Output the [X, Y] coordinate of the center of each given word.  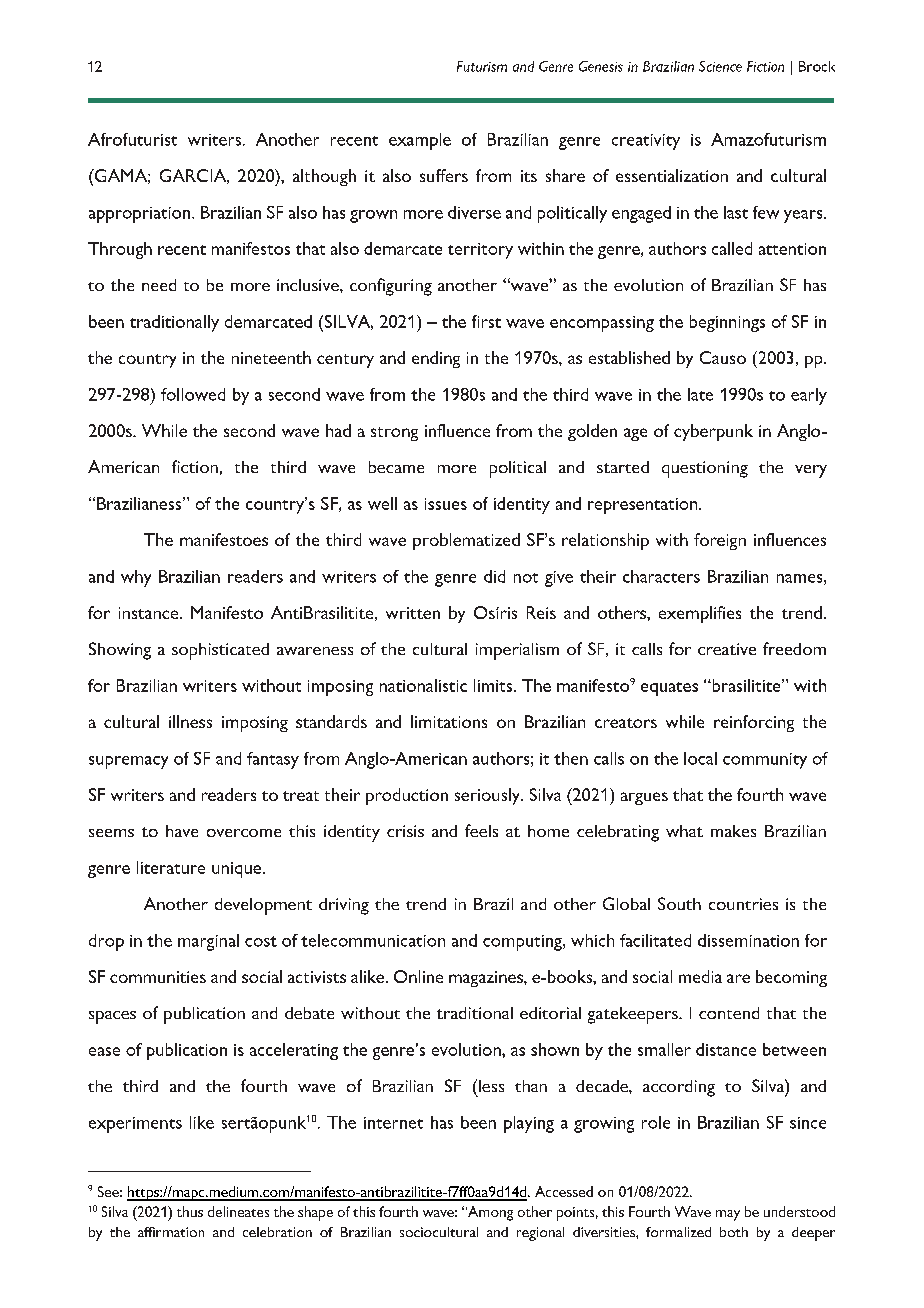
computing [523, 943]
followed [193, 394]
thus [190, 1211]
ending [436, 359]
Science [720, 66]
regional [540, 1234]
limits [494, 685]
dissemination [748, 940]
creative [727, 649]
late [700, 394]
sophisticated [220, 651]
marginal [208, 942]
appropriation [139, 215]
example [420, 141]
